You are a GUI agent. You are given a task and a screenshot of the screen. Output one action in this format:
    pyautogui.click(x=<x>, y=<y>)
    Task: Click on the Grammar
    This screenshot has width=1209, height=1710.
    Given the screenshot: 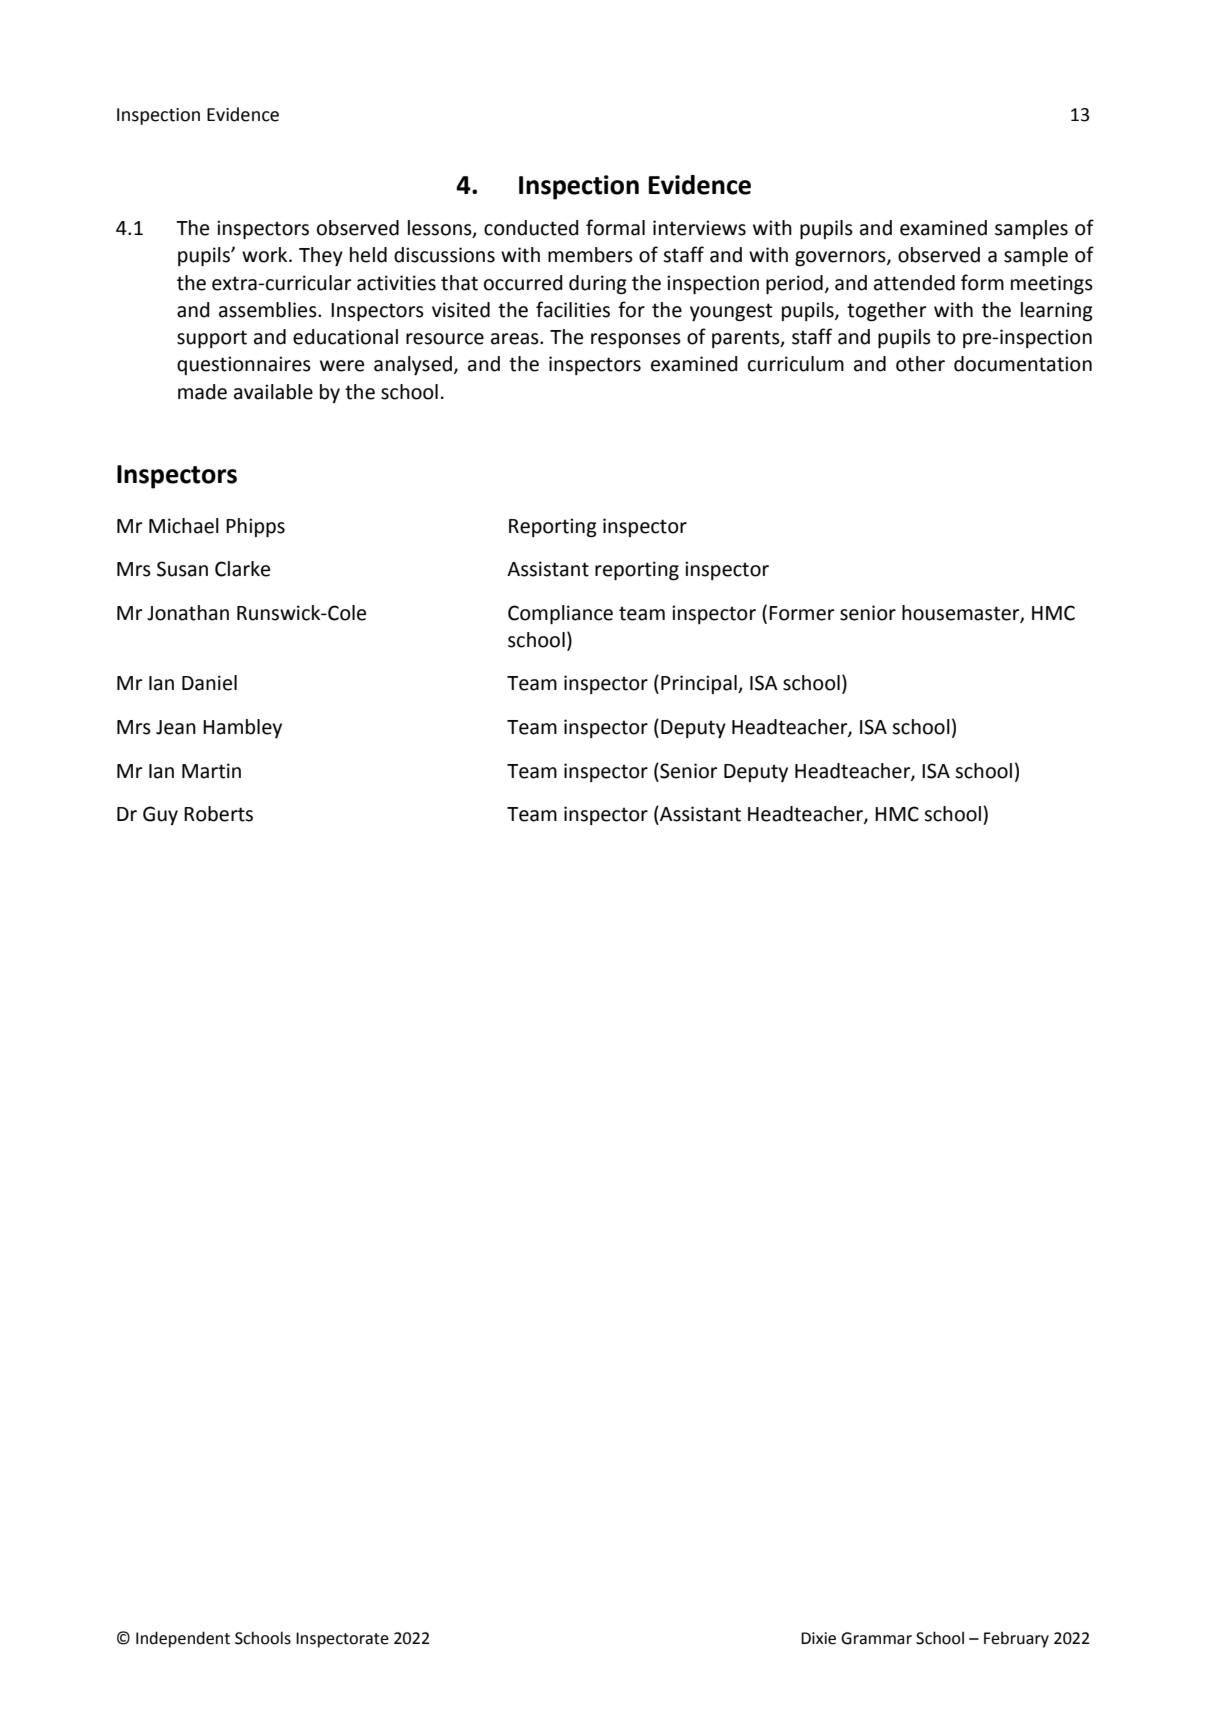 What is the action you would take?
    pyautogui.click(x=876, y=1638)
